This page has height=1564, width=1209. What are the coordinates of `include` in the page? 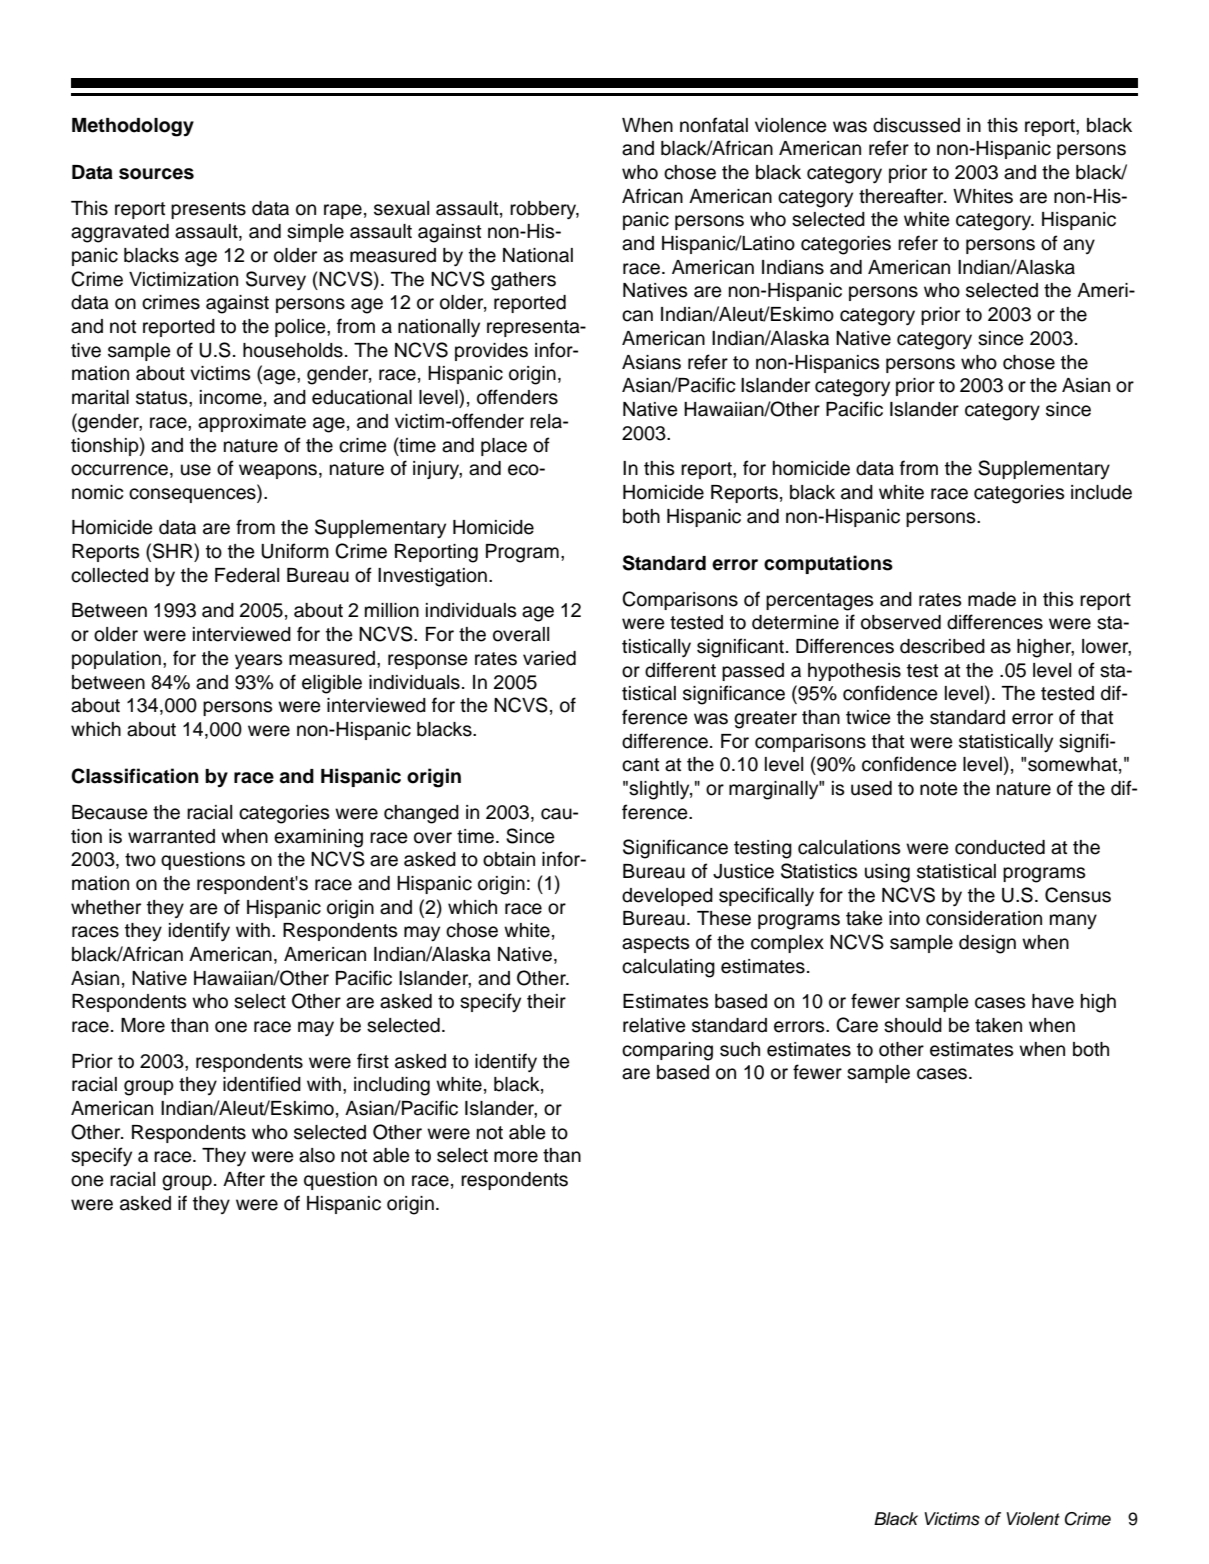 It's located at (1101, 492).
